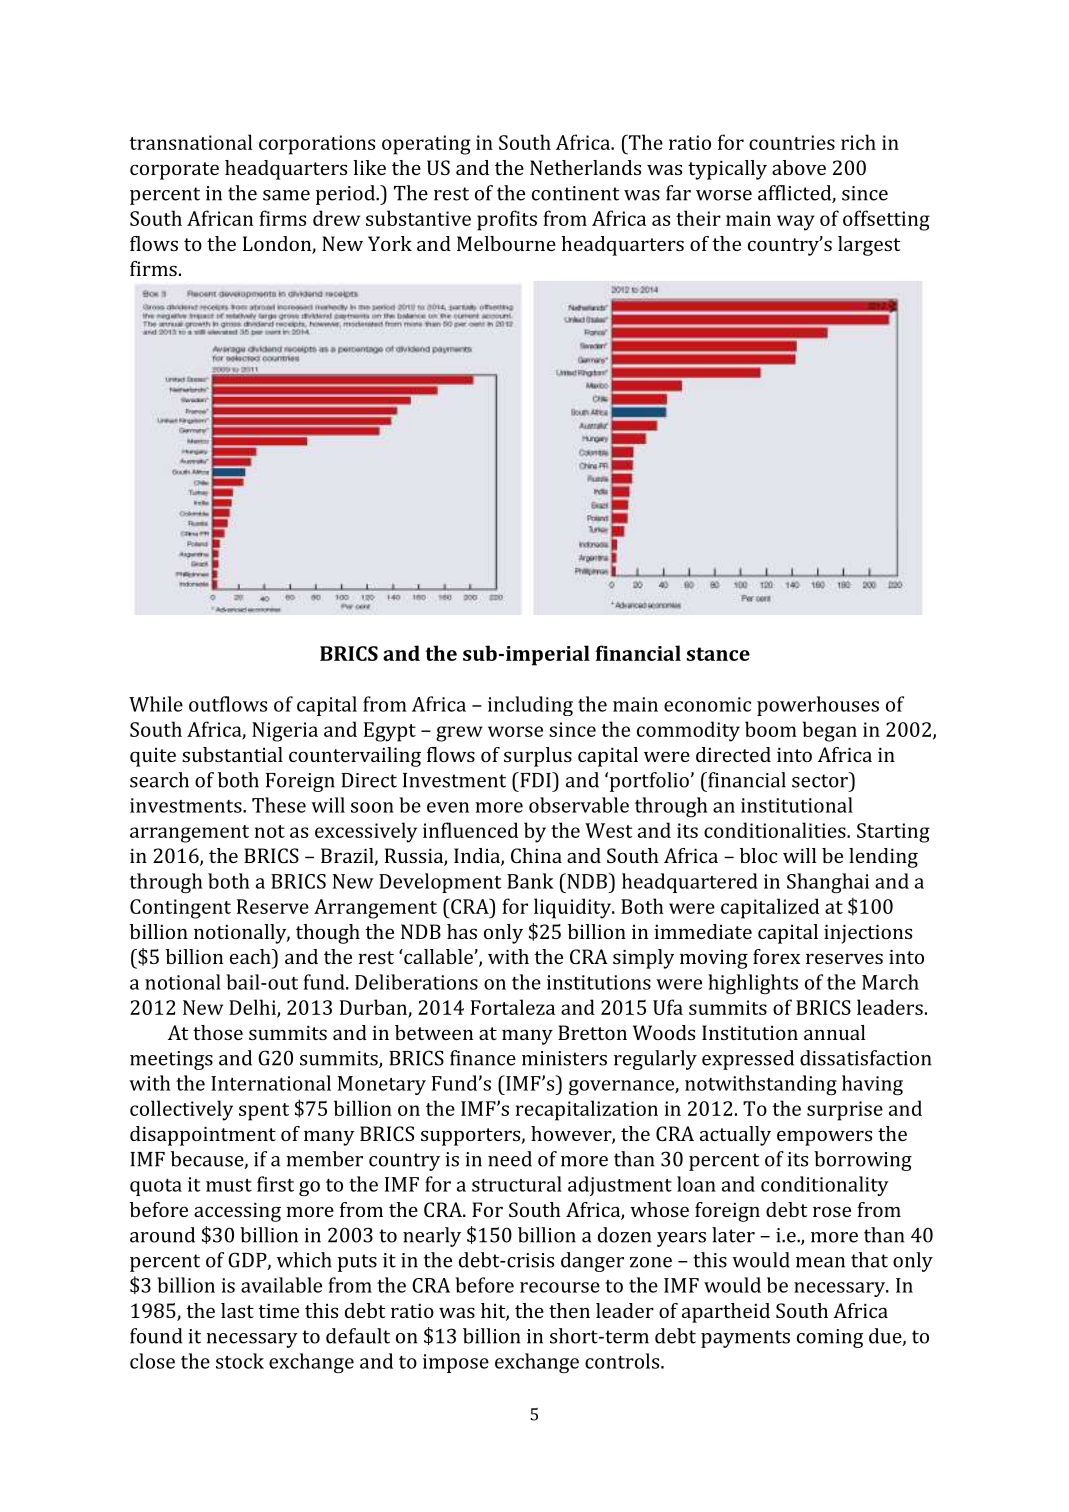  Describe the element at coordinates (538, 757) in the document. I see `surplus` at that location.
